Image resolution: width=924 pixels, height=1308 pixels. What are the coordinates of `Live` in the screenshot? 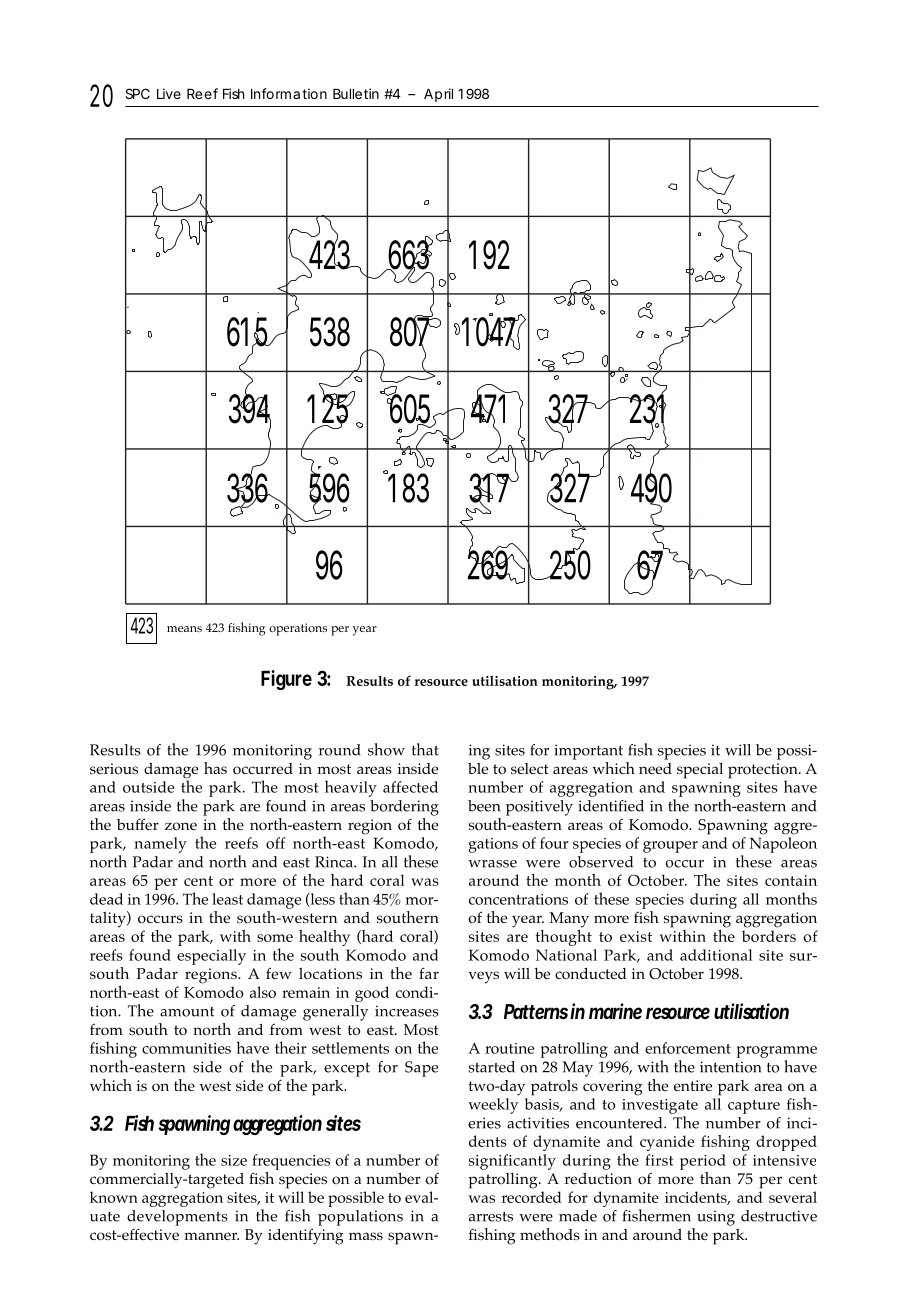 It's located at (169, 93).
